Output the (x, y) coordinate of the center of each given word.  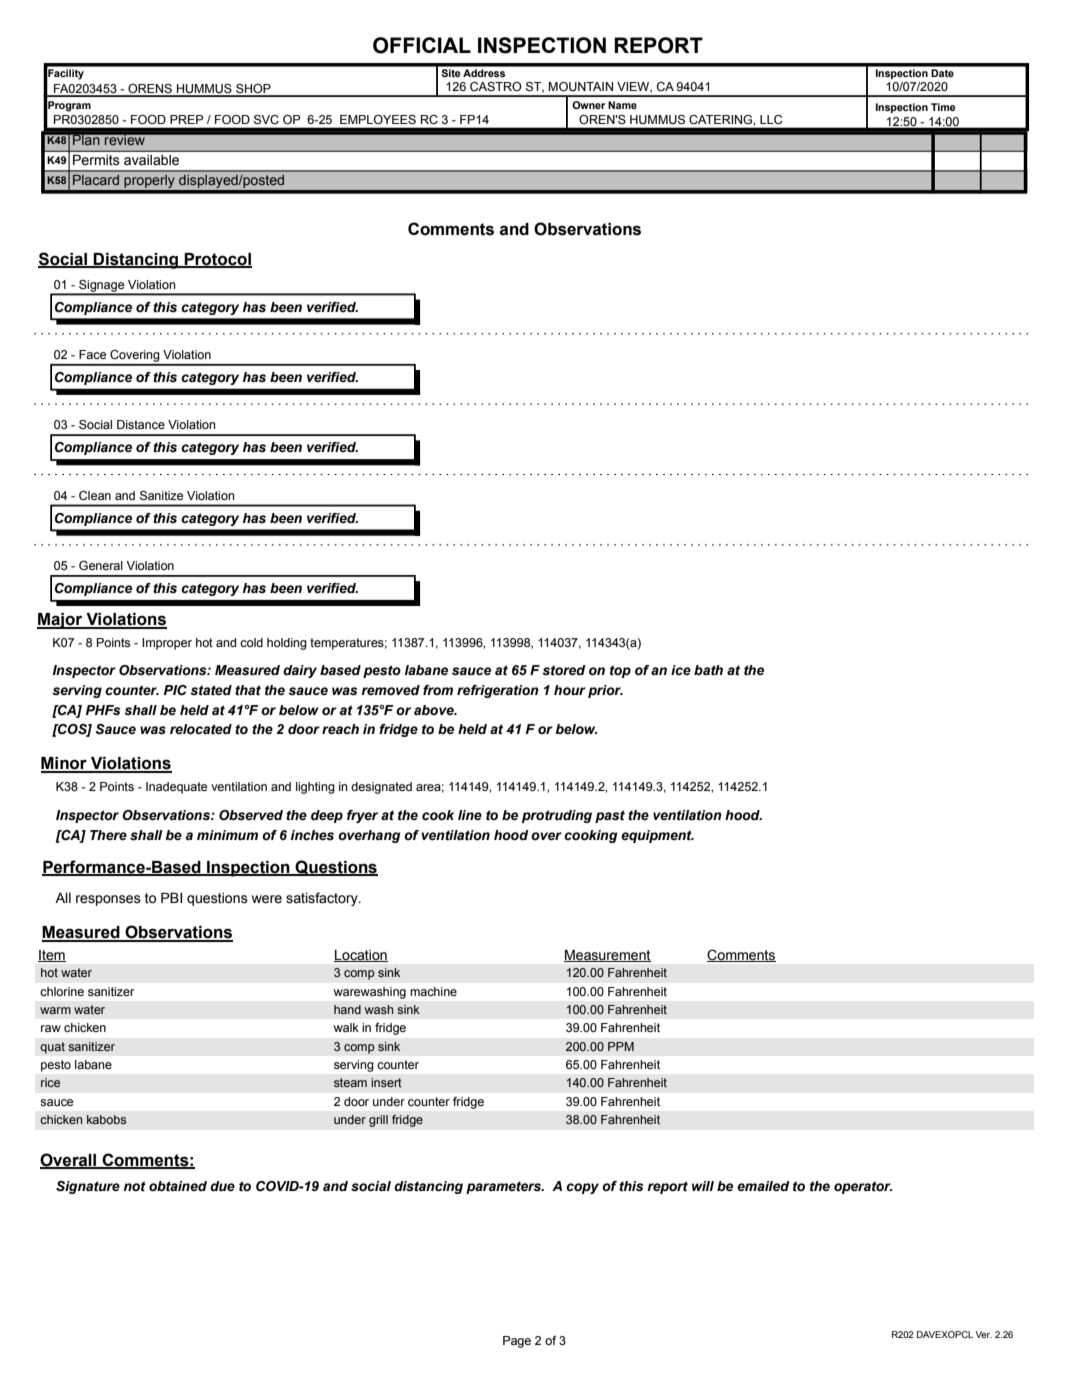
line (470, 815)
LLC (771, 119)
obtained (178, 1186)
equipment (657, 836)
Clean (95, 495)
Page (517, 1342)
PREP (186, 119)
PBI (171, 897)
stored (564, 670)
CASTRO (496, 86)
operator (863, 1187)
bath (708, 670)
